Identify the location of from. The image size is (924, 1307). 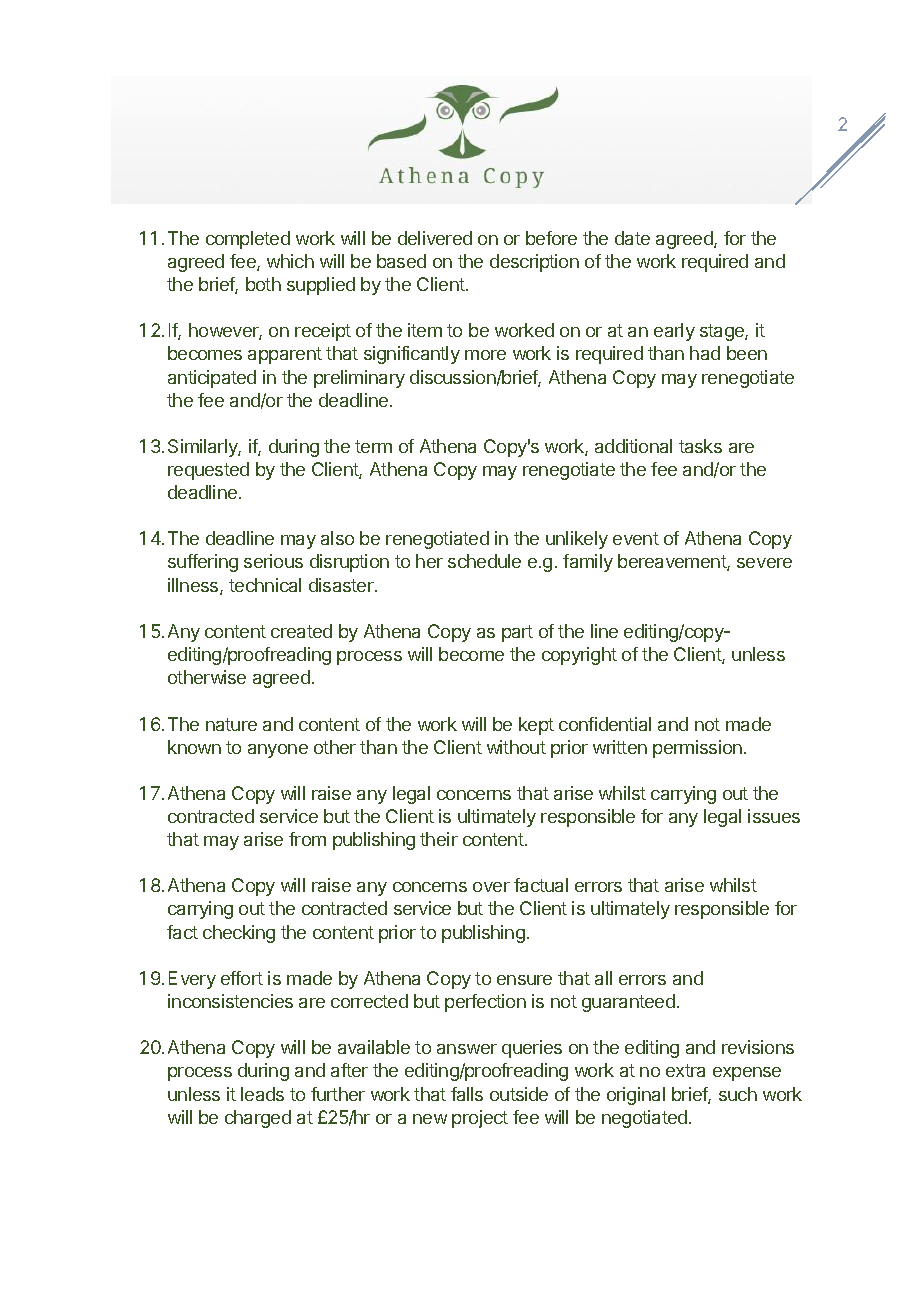
(307, 839).
